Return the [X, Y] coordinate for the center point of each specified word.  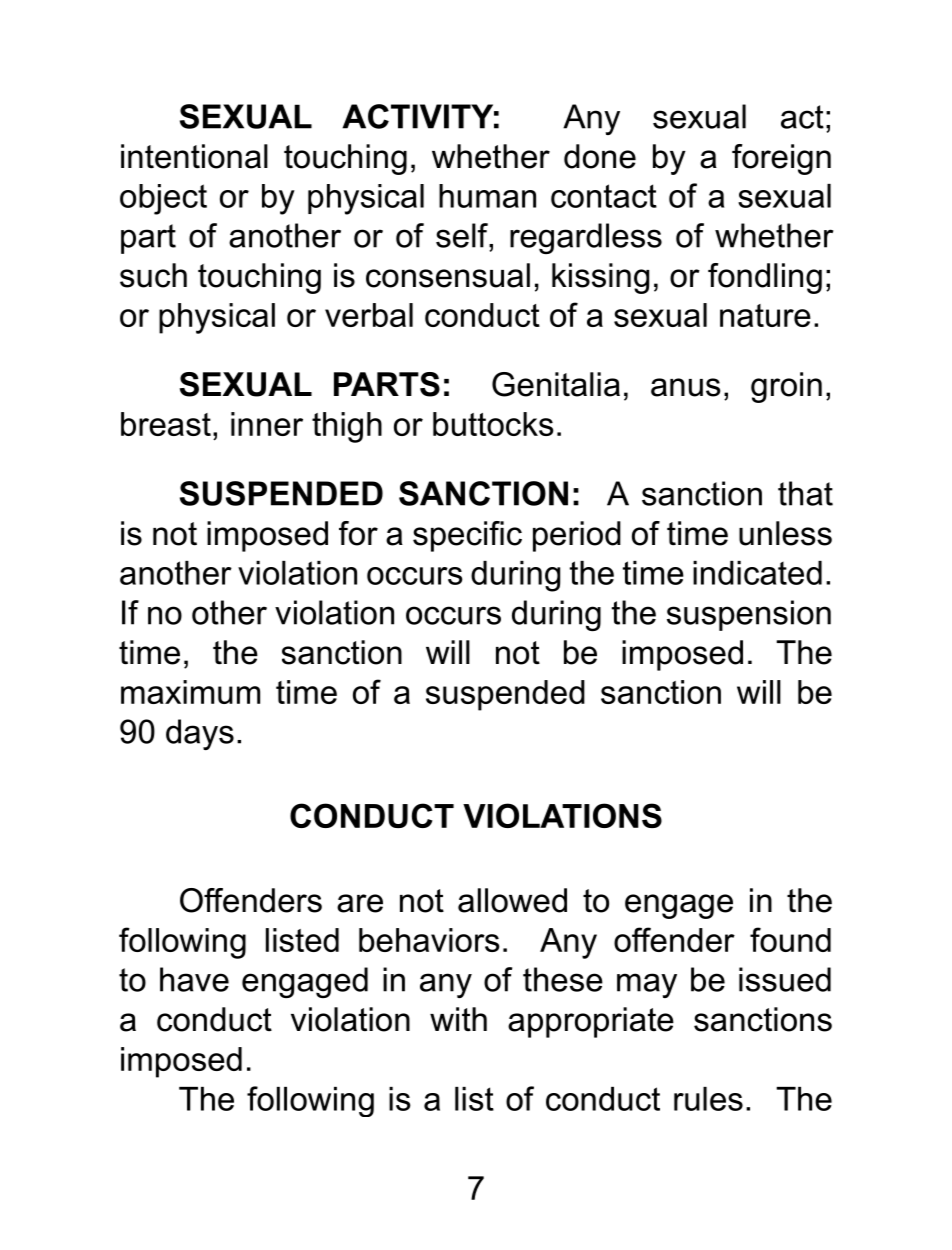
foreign [781, 159]
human [487, 196]
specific [467, 536]
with [458, 1019]
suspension [749, 615]
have [194, 979]
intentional [194, 156]
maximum [190, 692]
